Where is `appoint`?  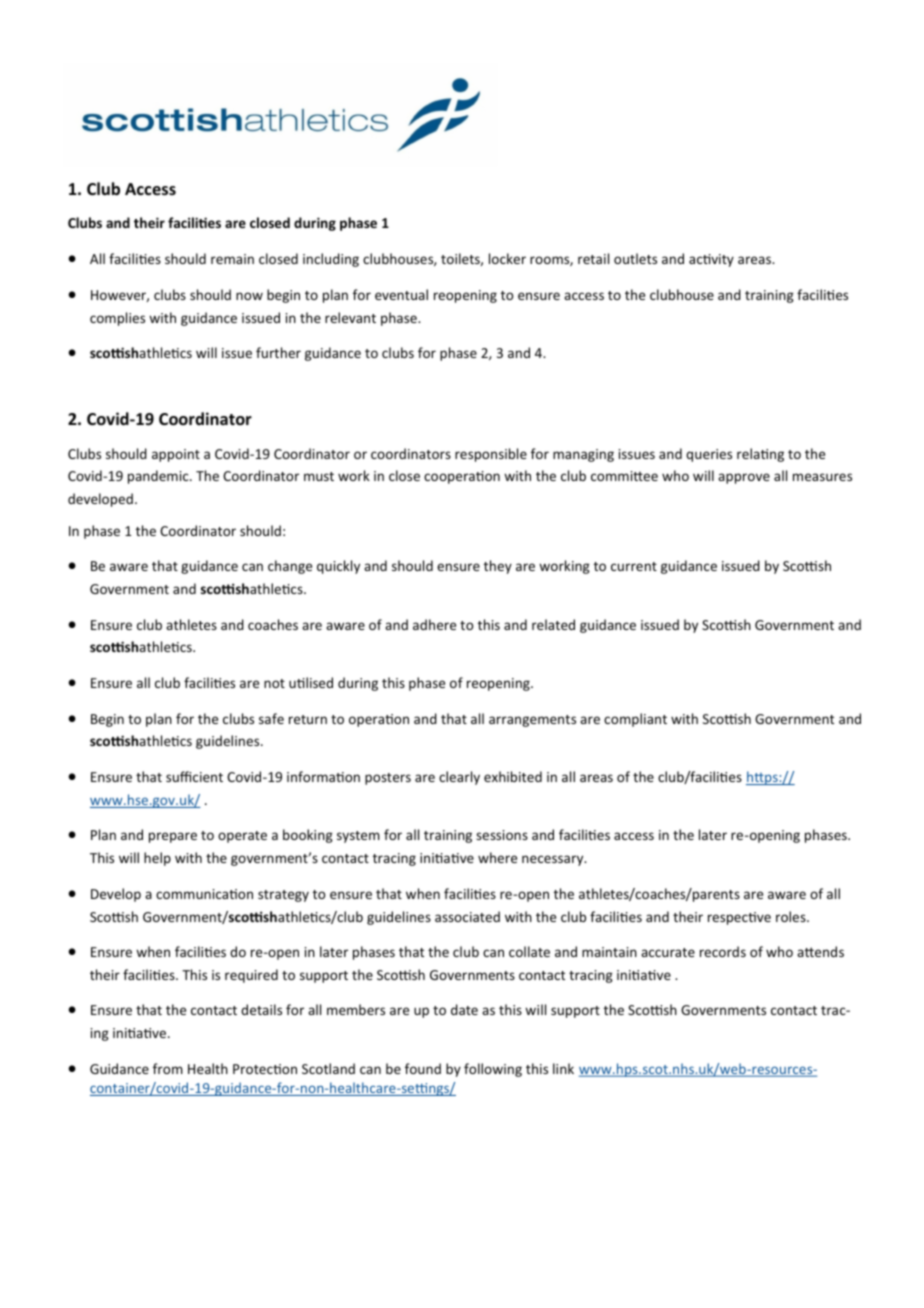 appoint is located at coordinates (176, 455).
